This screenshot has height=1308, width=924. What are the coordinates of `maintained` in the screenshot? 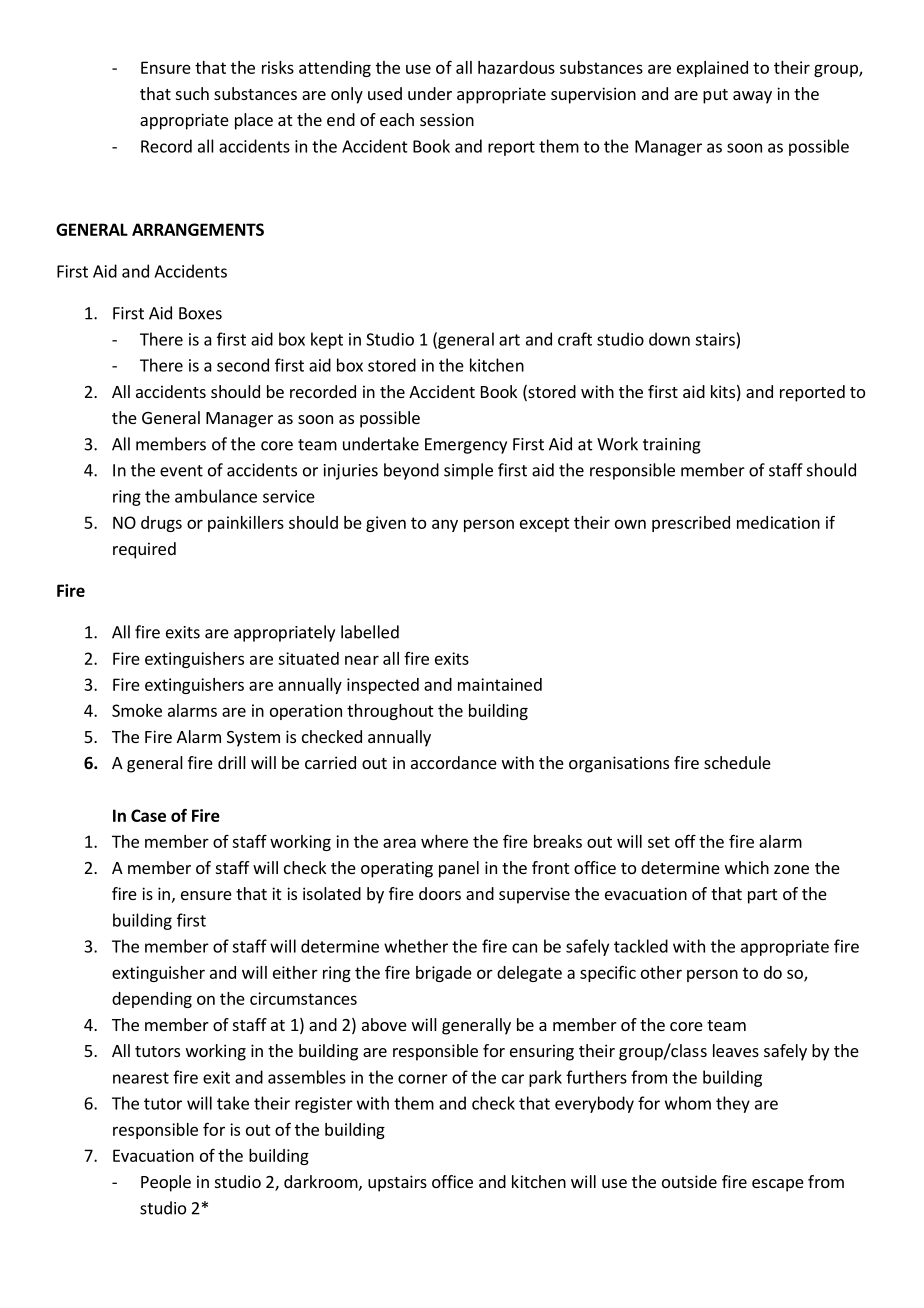 It's located at (500, 684).
